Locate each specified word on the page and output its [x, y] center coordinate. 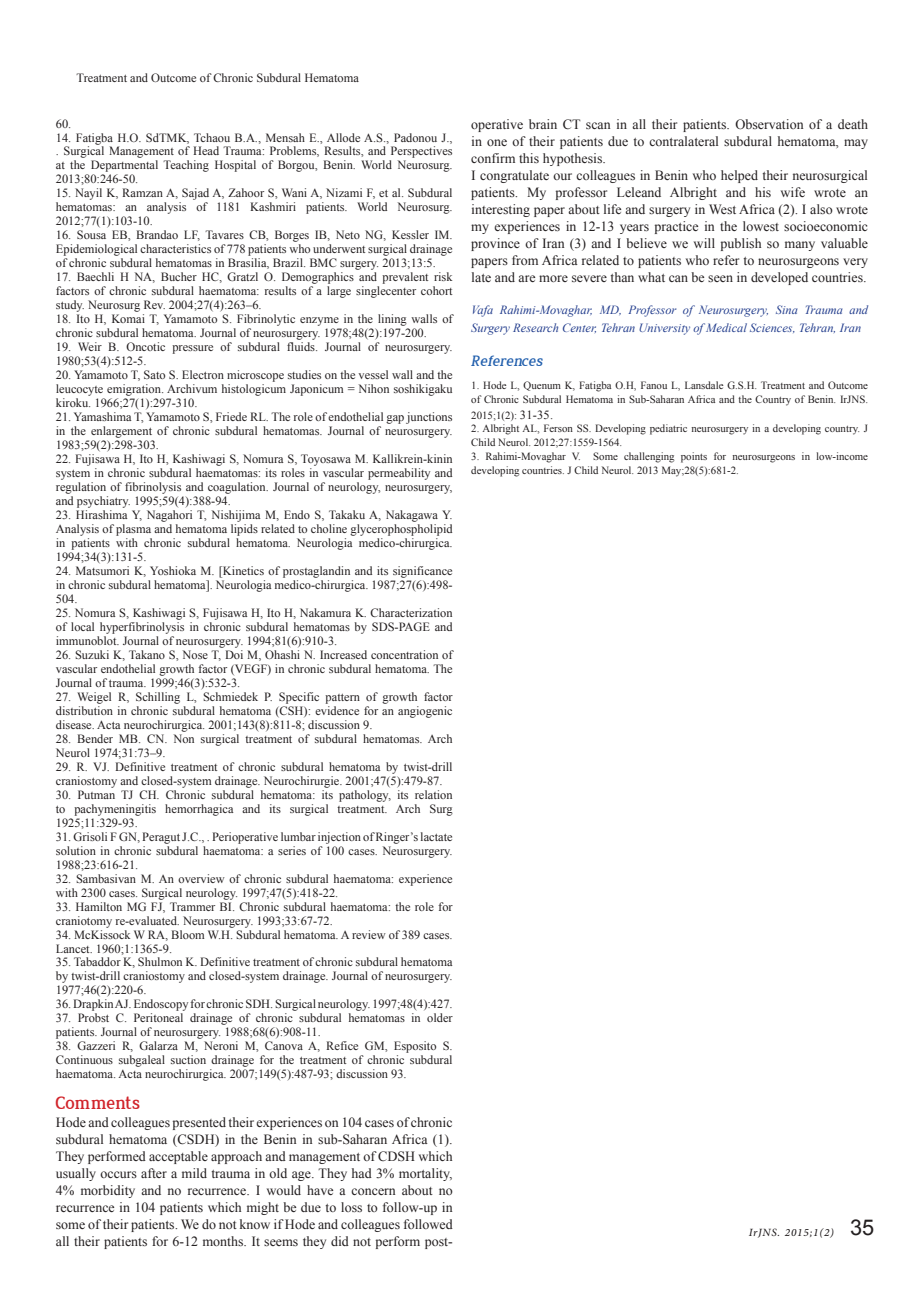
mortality [425, 1174]
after [154, 1173]
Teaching [186, 166]
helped [739, 176]
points [694, 457]
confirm [493, 158]
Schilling [158, 698]
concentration [404, 654]
